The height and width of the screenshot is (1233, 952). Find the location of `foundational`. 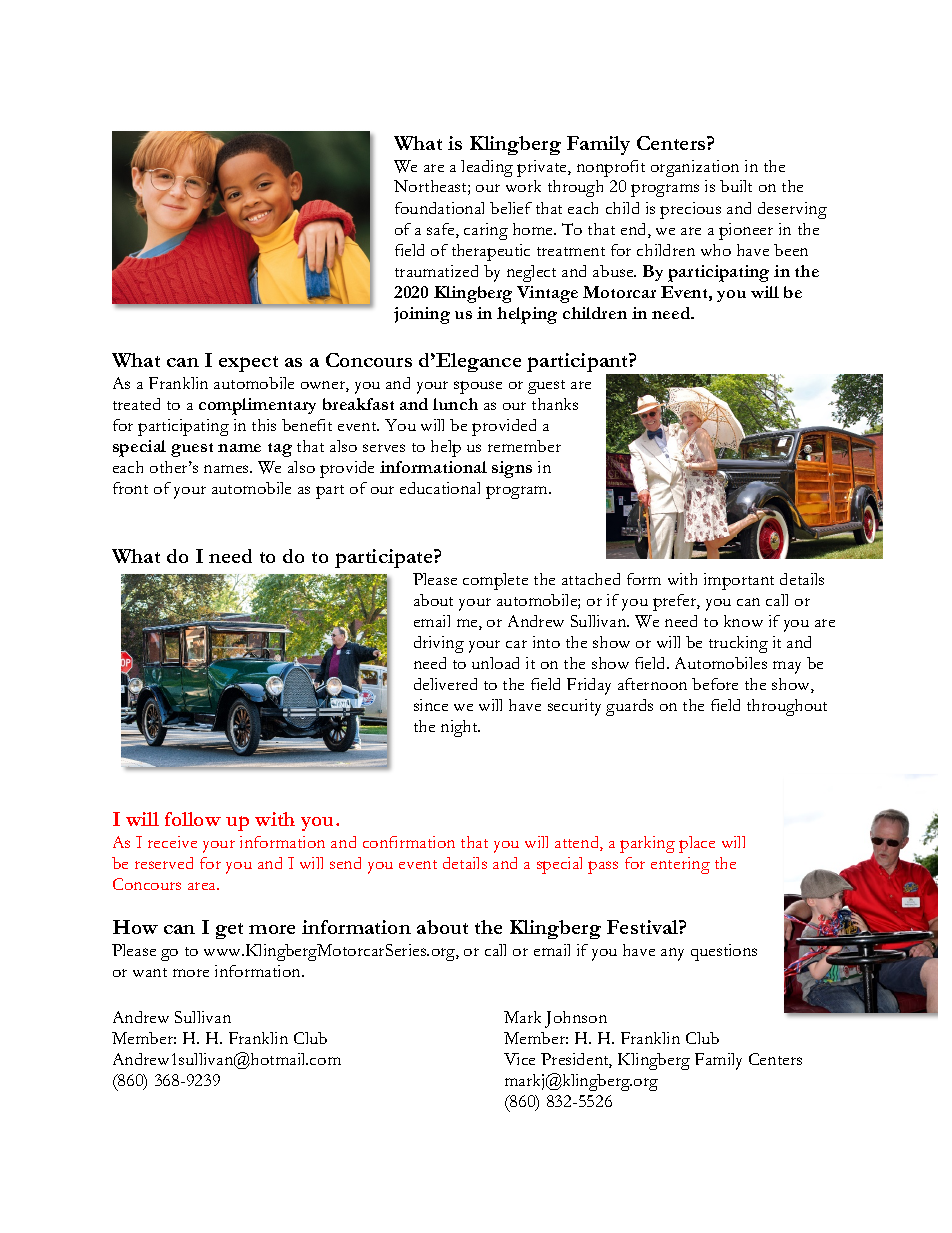

foundational is located at coordinates (439, 208).
